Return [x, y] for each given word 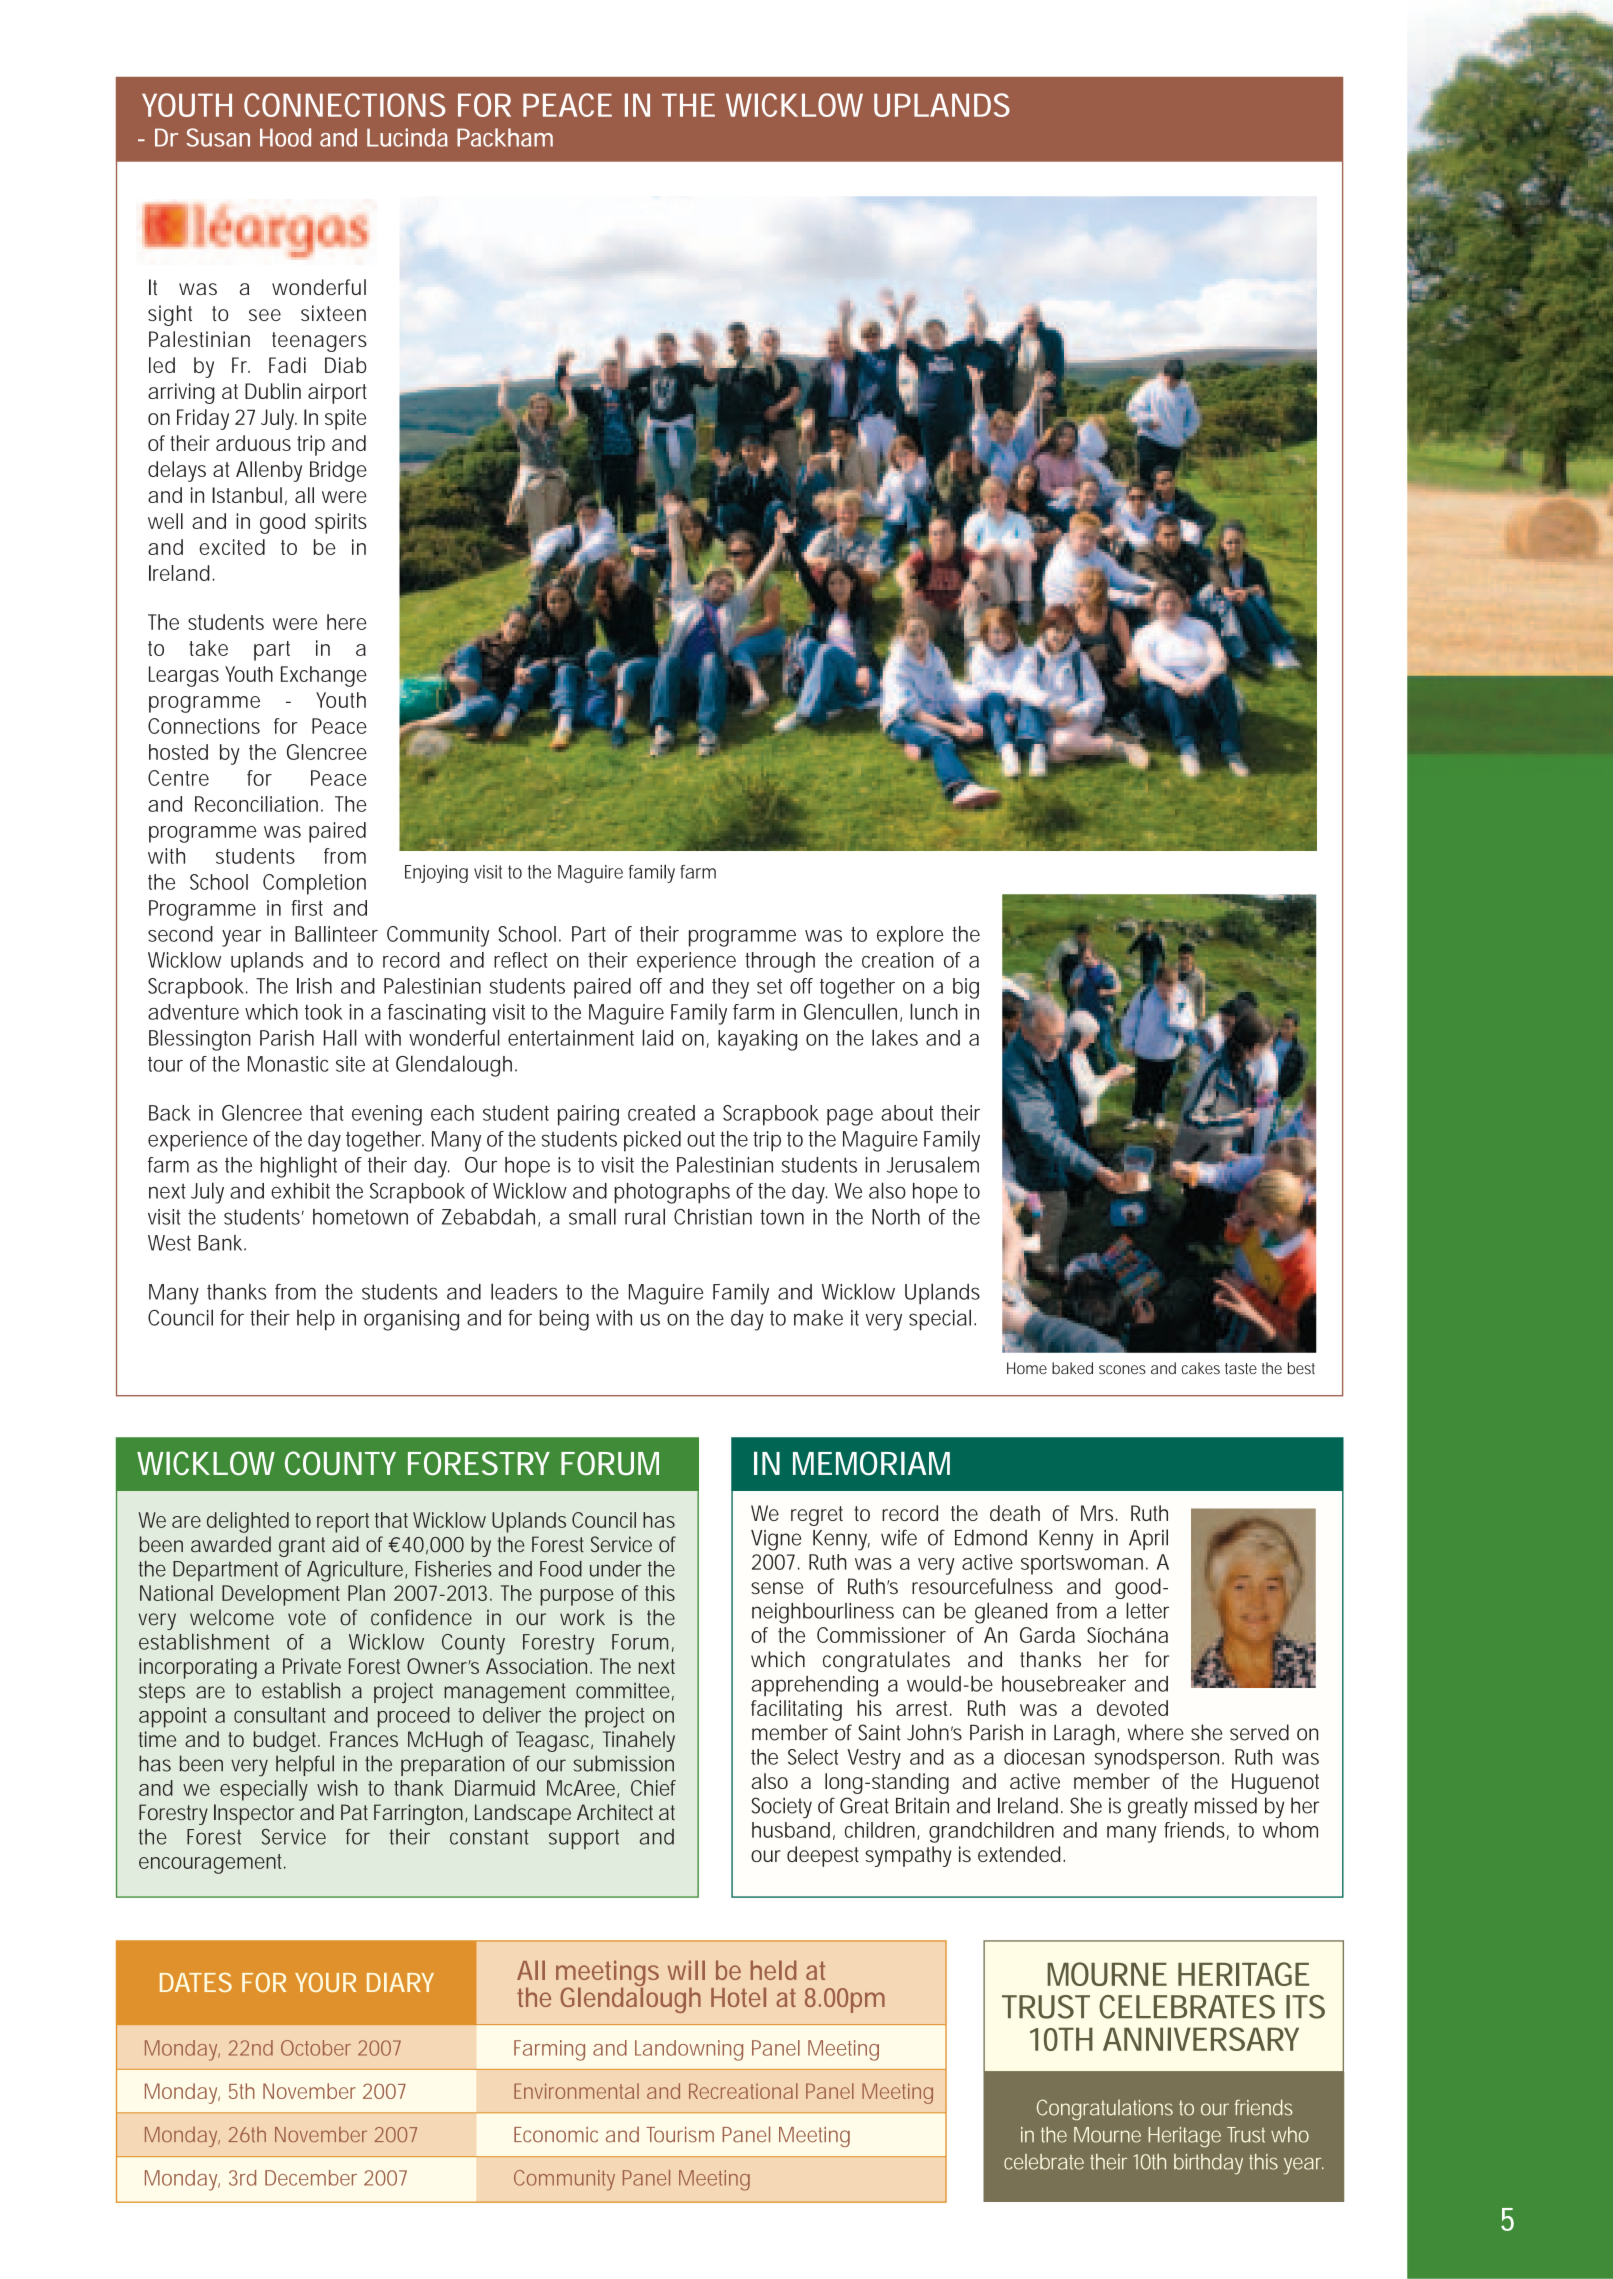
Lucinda [407, 137]
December [311, 2178]
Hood [285, 137]
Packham [505, 137]
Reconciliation [256, 804]
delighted [248, 1522]
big [966, 988]
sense [777, 1588]
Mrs [1099, 1513]
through [780, 962]
